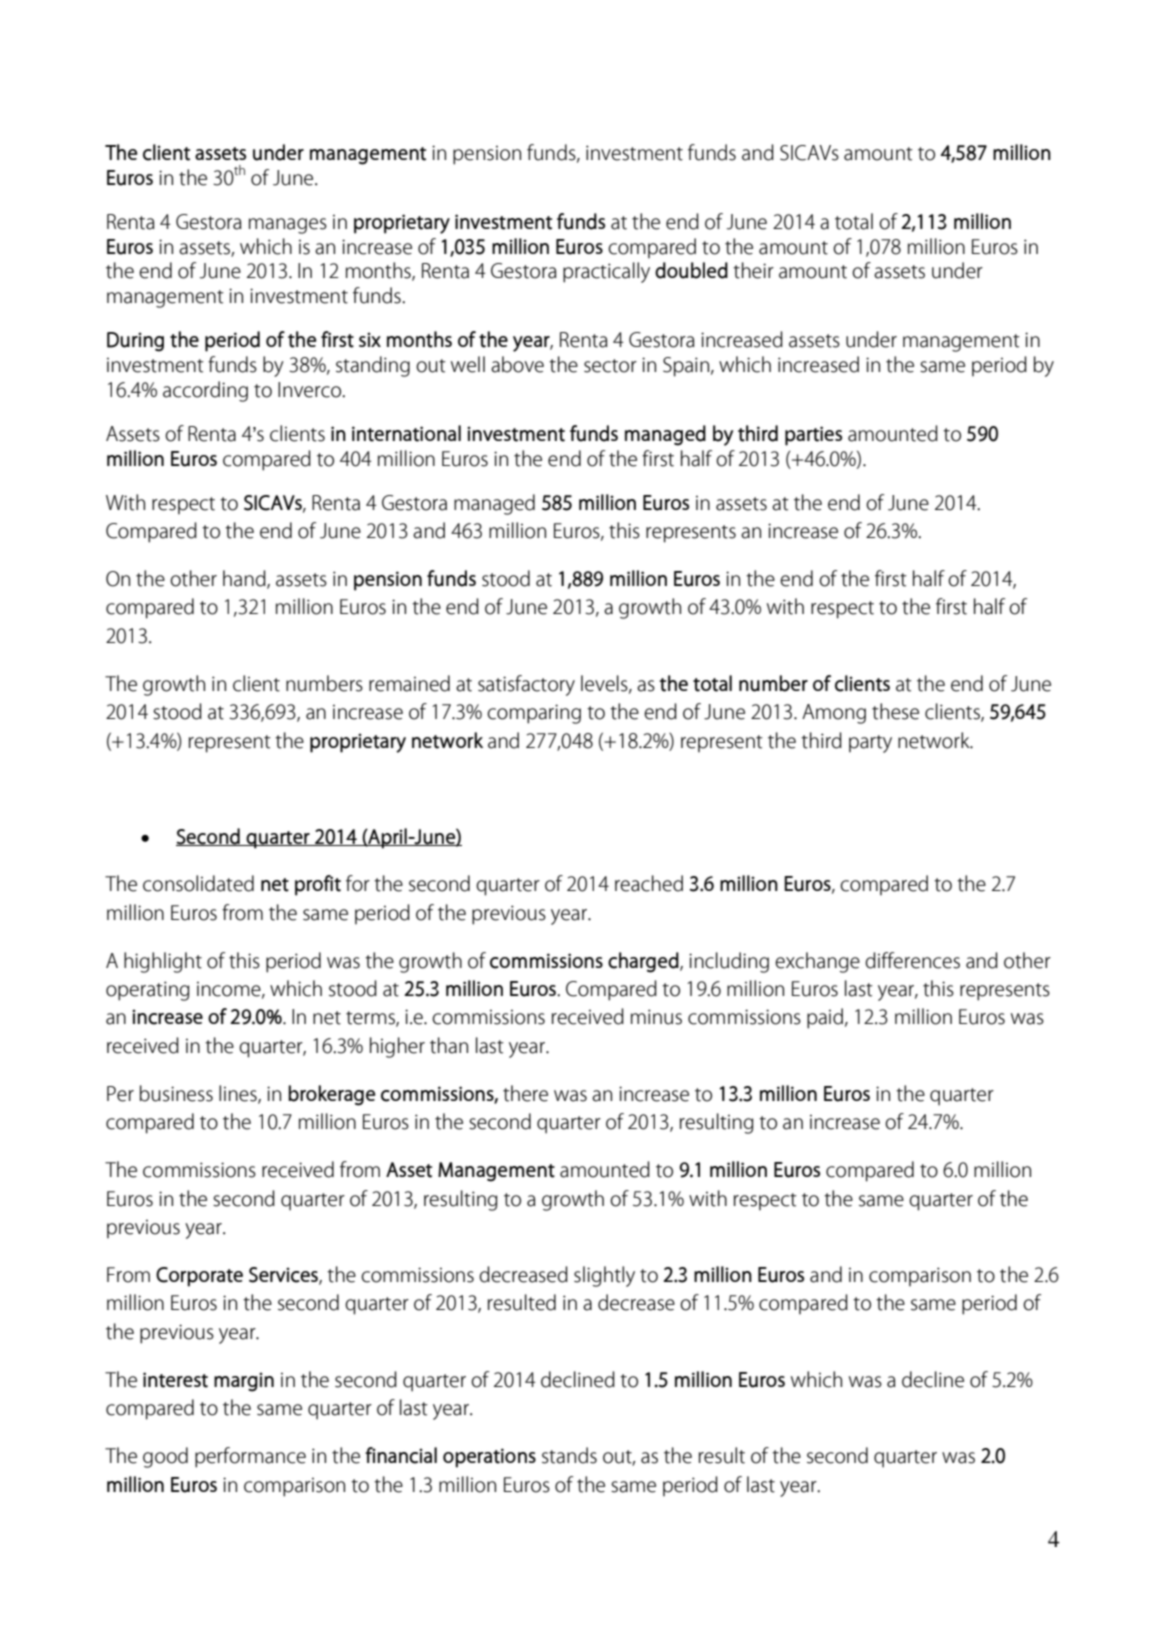 The image size is (1165, 1649). Describe the element at coordinates (606, 272) in the screenshot. I see `practically` at that location.
